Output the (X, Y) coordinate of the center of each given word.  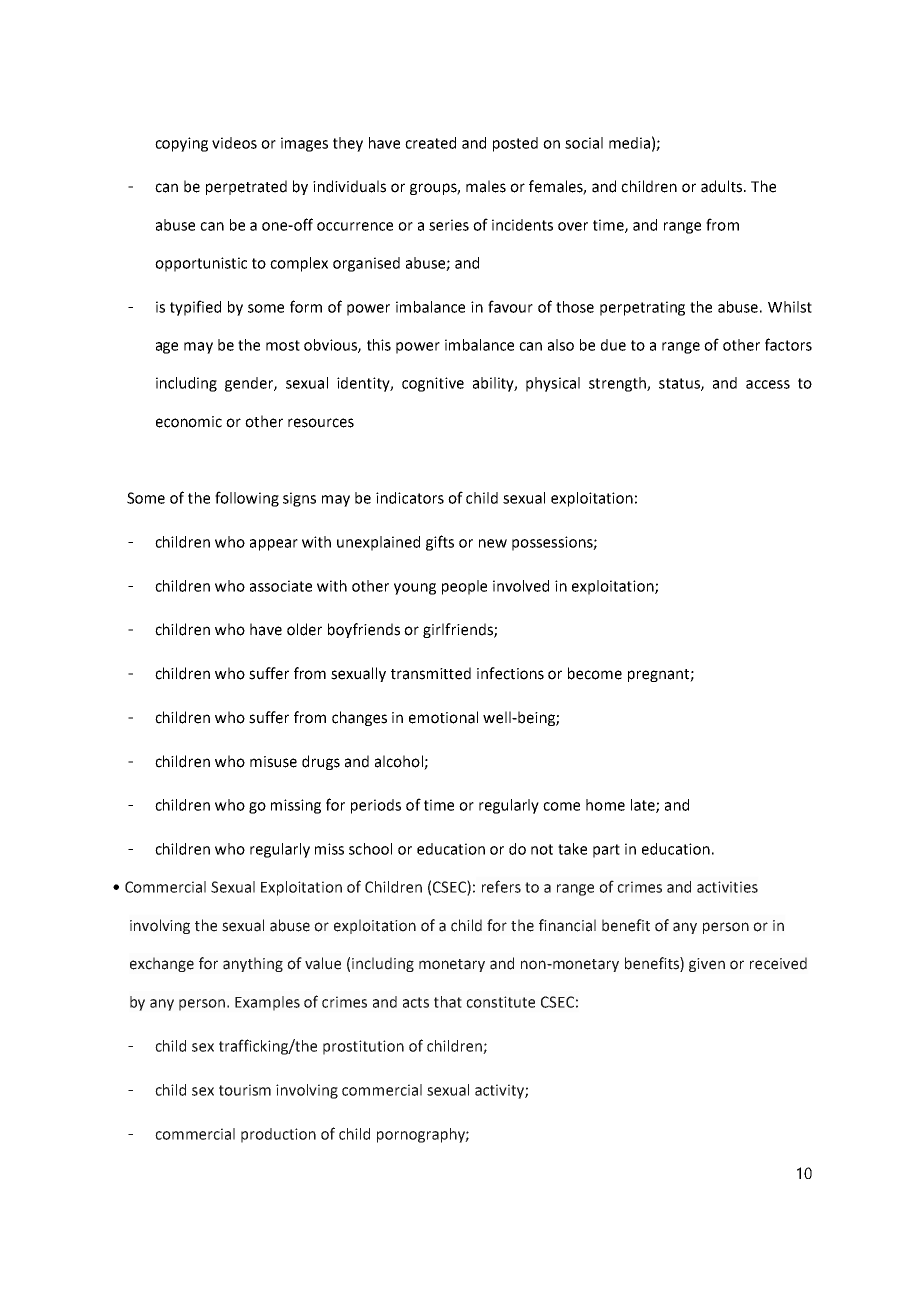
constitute (500, 1002)
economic (189, 422)
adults (723, 186)
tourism (245, 1090)
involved (521, 586)
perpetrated (246, 187)
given (707, 965)
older (304, 629)
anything (253, 964)
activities (727, 887)
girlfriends (459, 630)
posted (515, 144)
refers (501, 886)
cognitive (433, 384)
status (680, 384)
